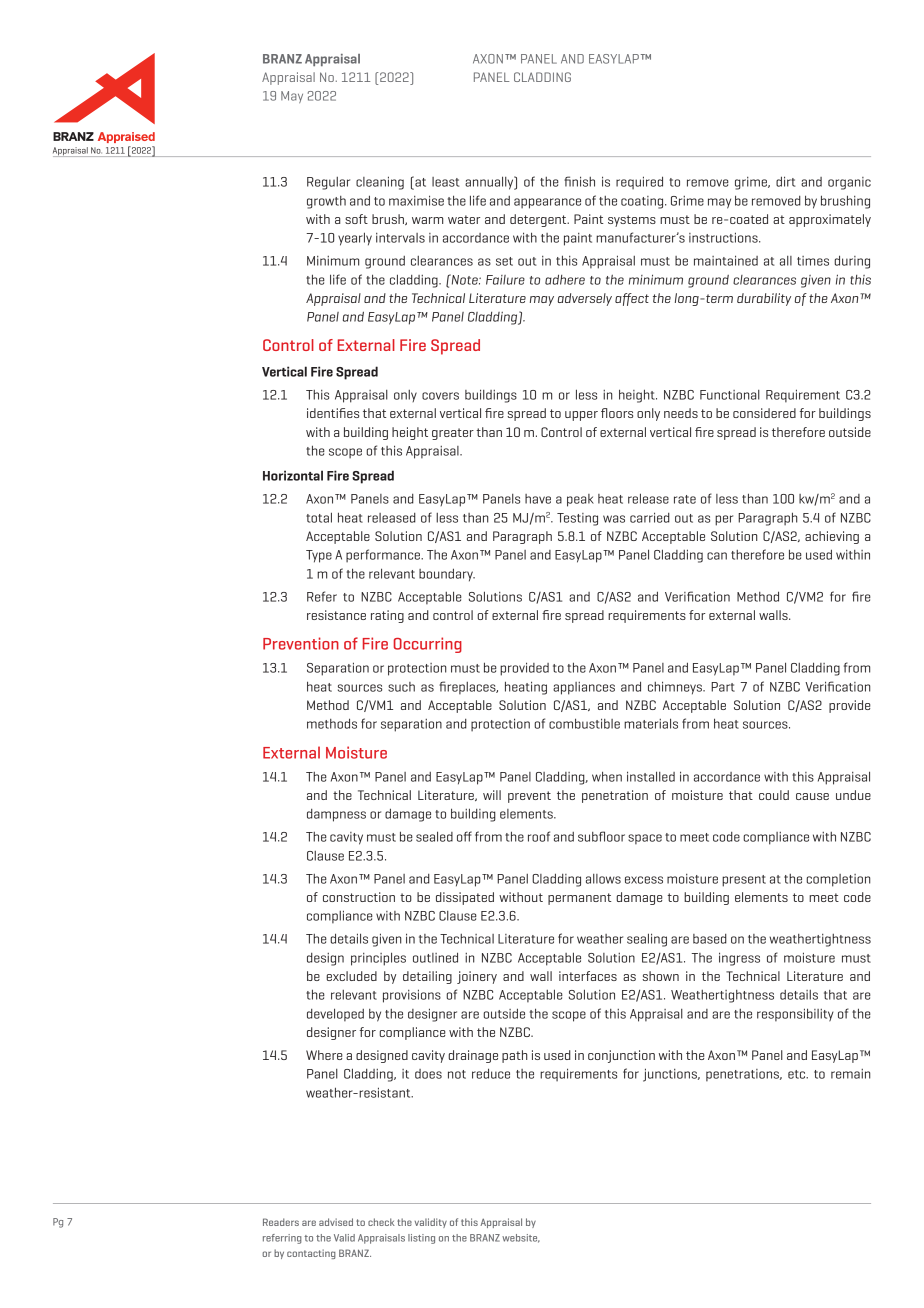  Describe the element at coordinates (356, 219) in the document. I see `soft` at that location.
